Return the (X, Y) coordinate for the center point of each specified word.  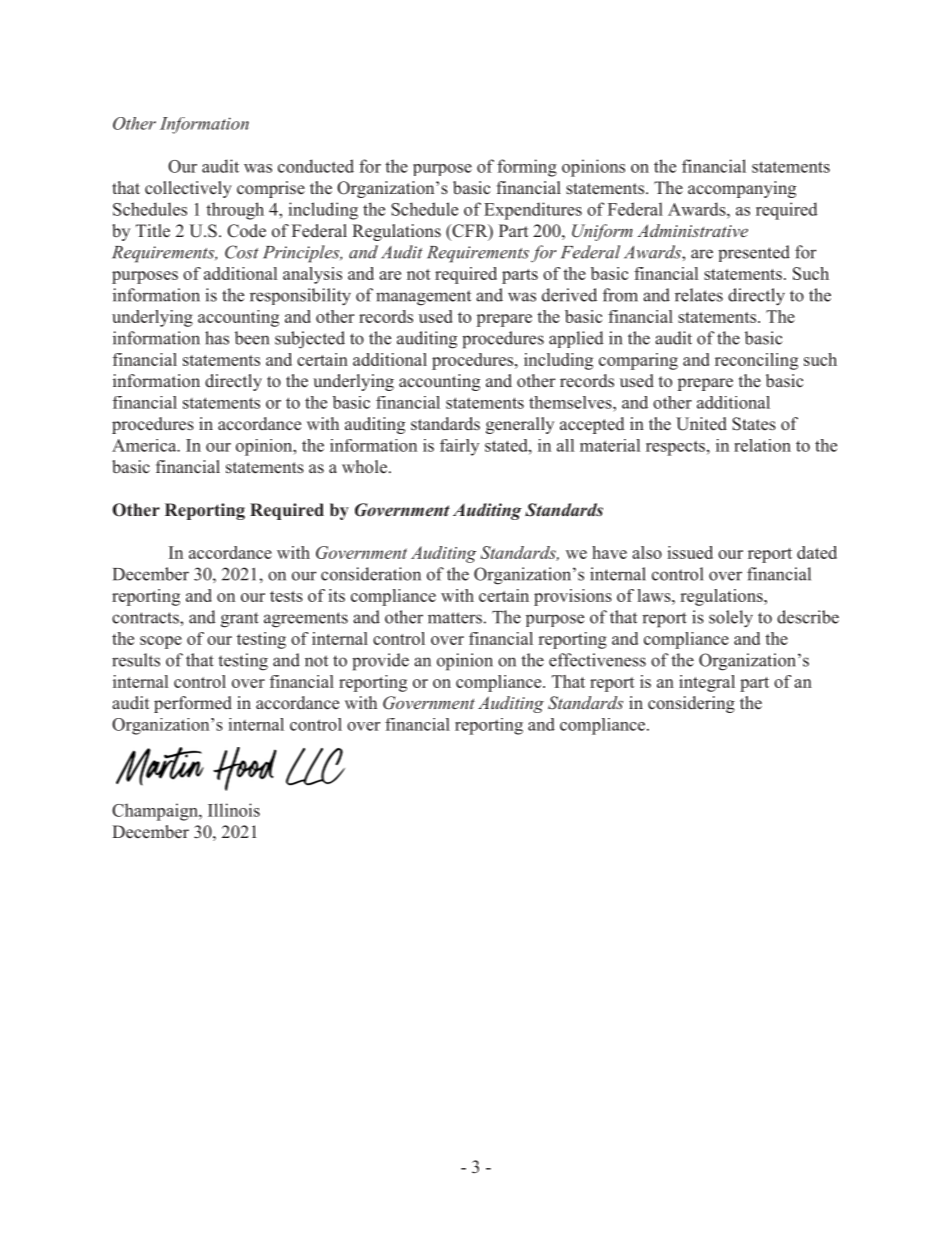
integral (707, 683)
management (423, 298)
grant (240, 620)
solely (731, 619)
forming (527, 168)
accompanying (742, 189)
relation (762, 445)
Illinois (234, 810)
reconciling (756, 361)
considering (691, 704)
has (217, 338)
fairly (459, 447)
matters (455, 618)
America (145, 445)
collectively (188, 189)
